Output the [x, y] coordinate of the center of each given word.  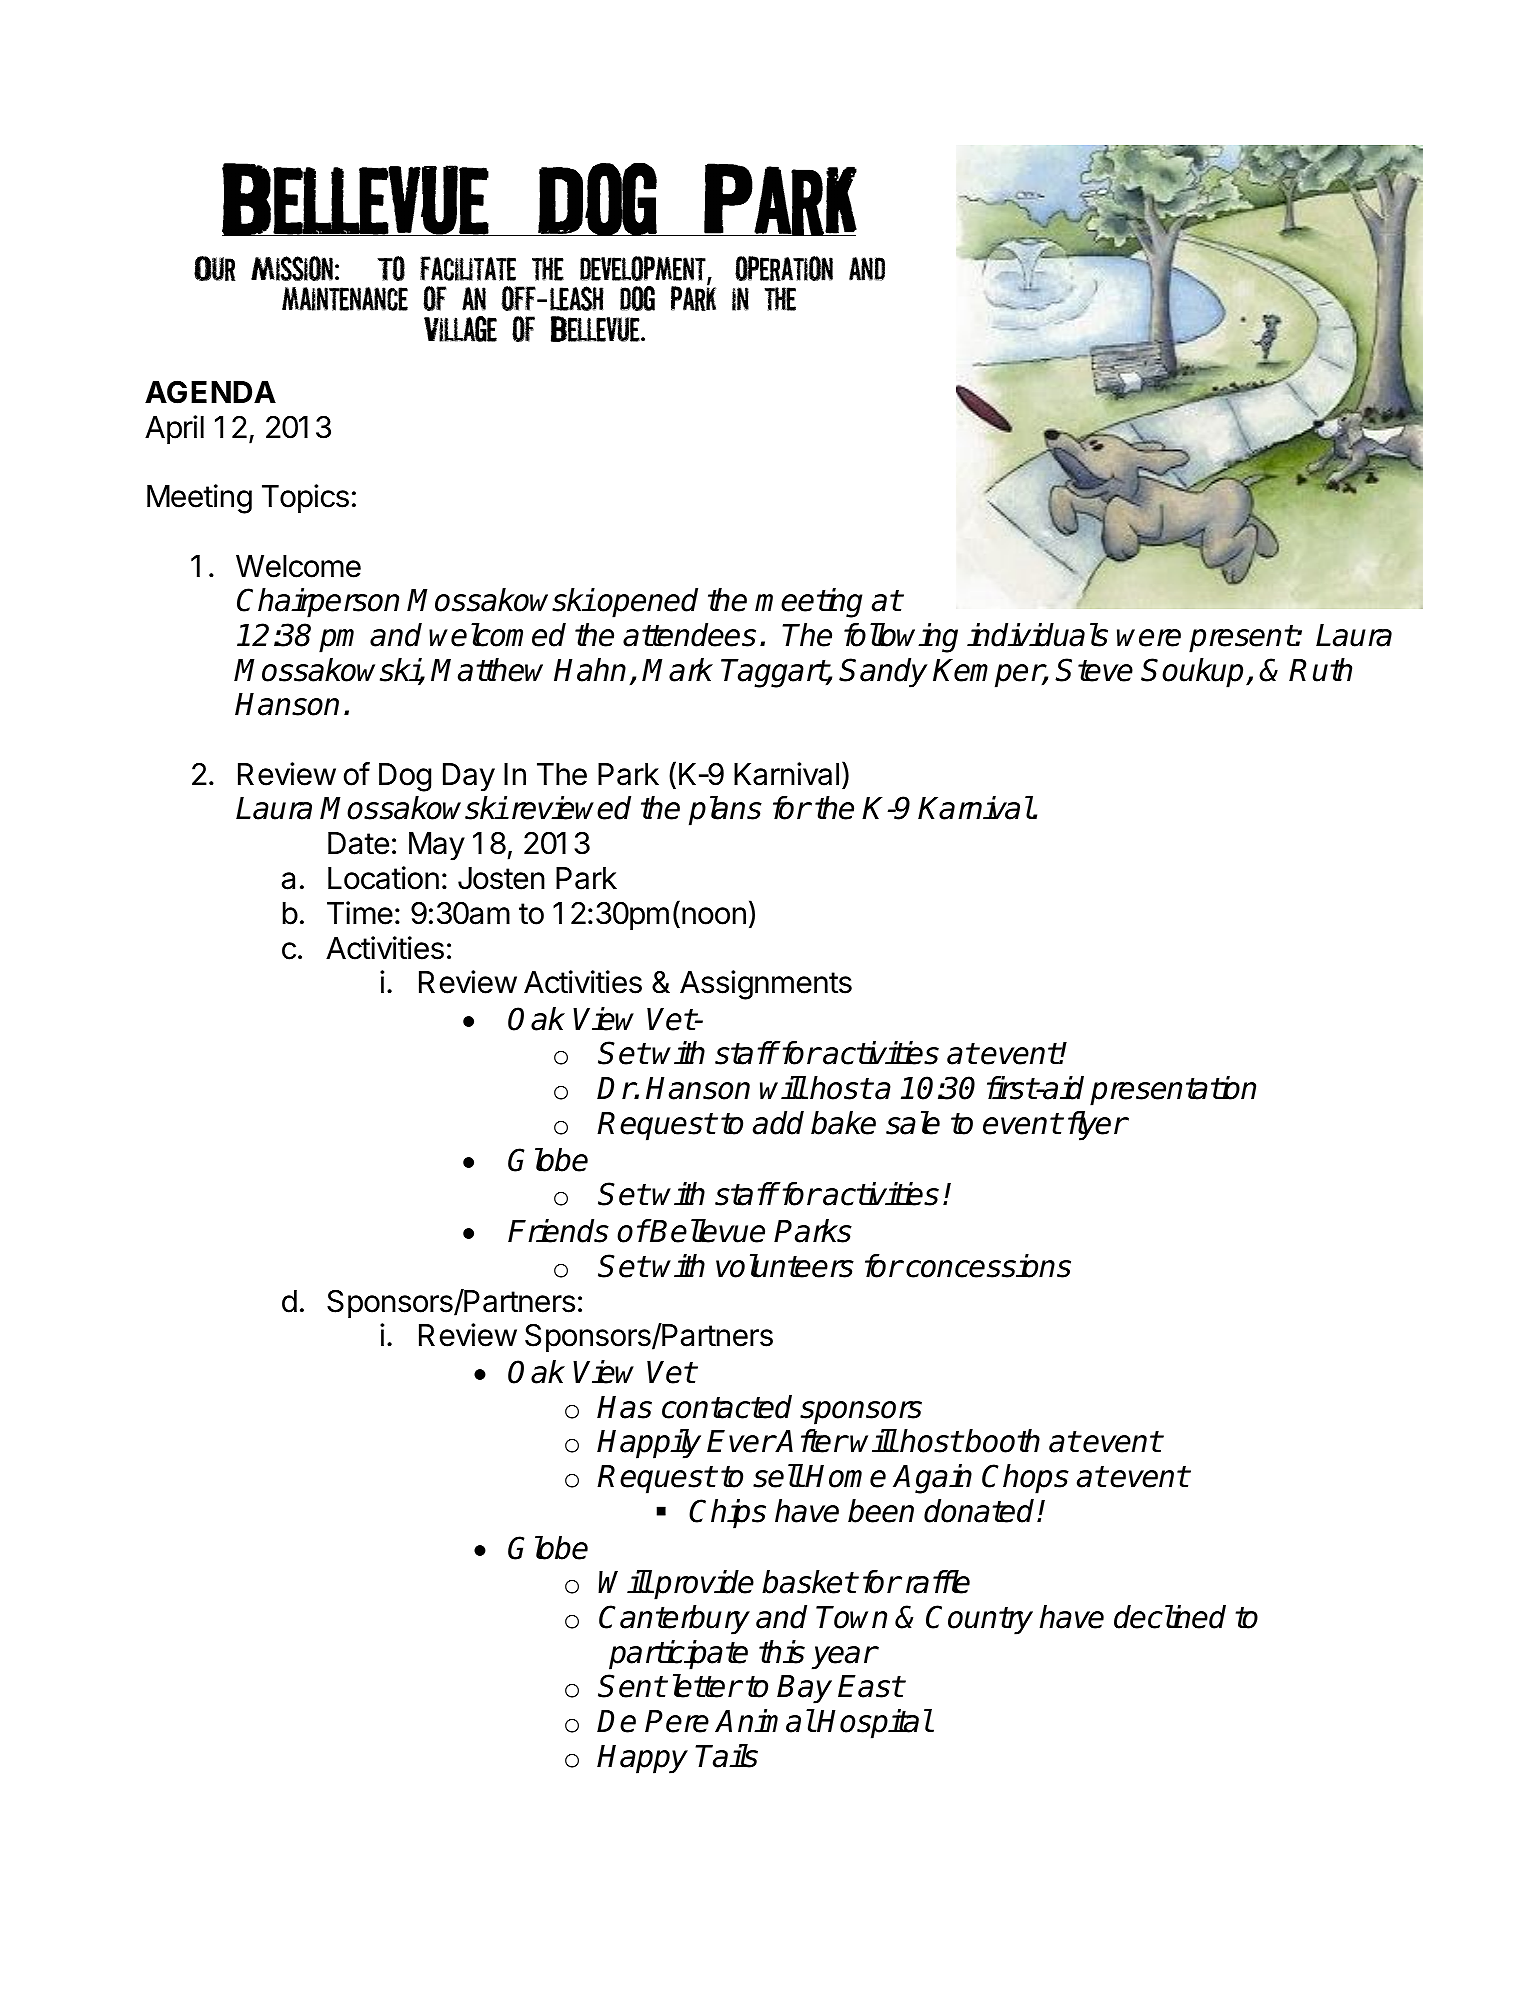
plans [725, 811]
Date [358, 843]
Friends [558, 1231]
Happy [642, 1759]
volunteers [785, 1266]
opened [647, 603]
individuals [1037, 635]
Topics [305, 498]
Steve [1094, 670]
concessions [988, 1266]
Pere [677, 1721]
